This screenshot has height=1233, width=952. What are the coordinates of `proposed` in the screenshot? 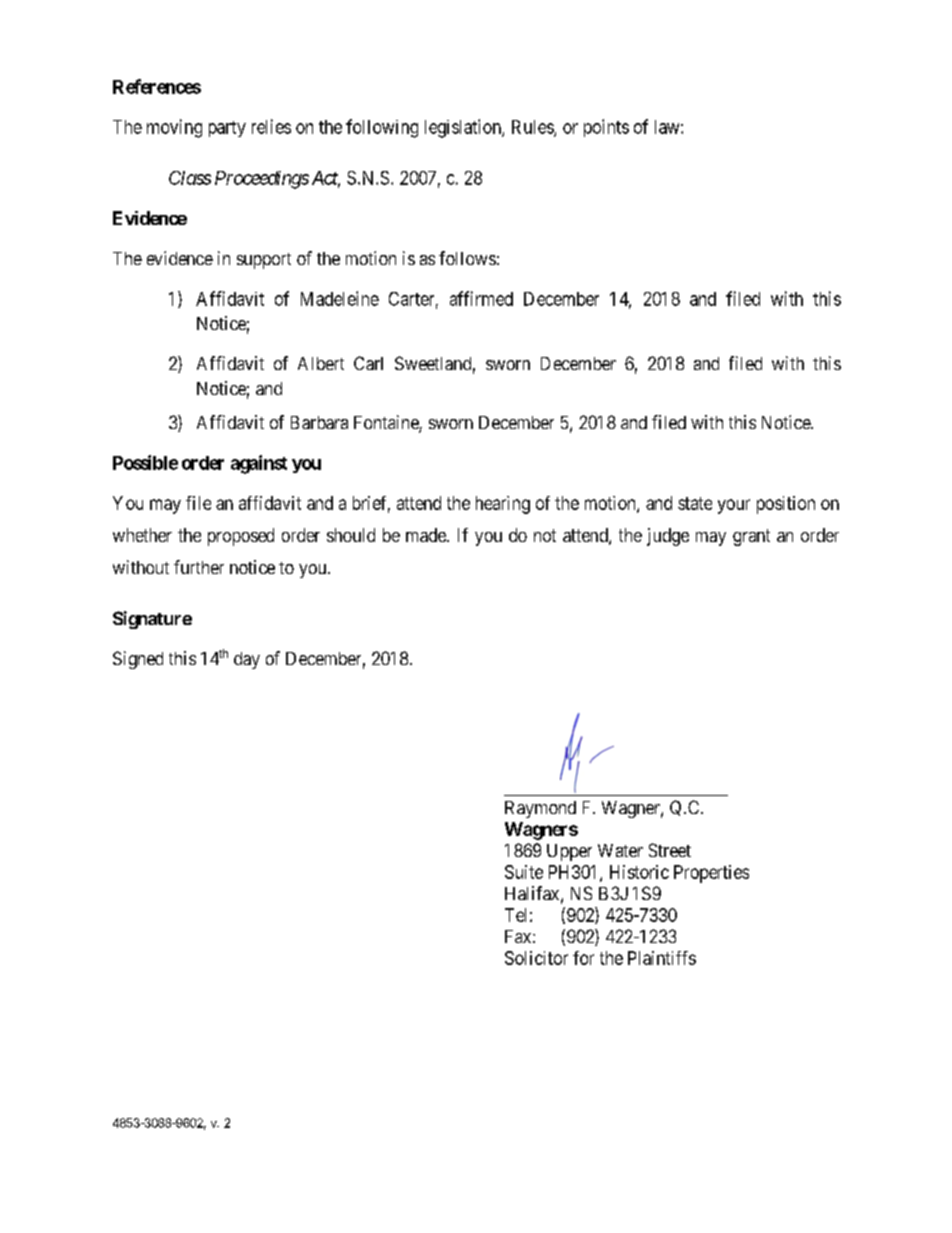 It's located at (241, 537).
